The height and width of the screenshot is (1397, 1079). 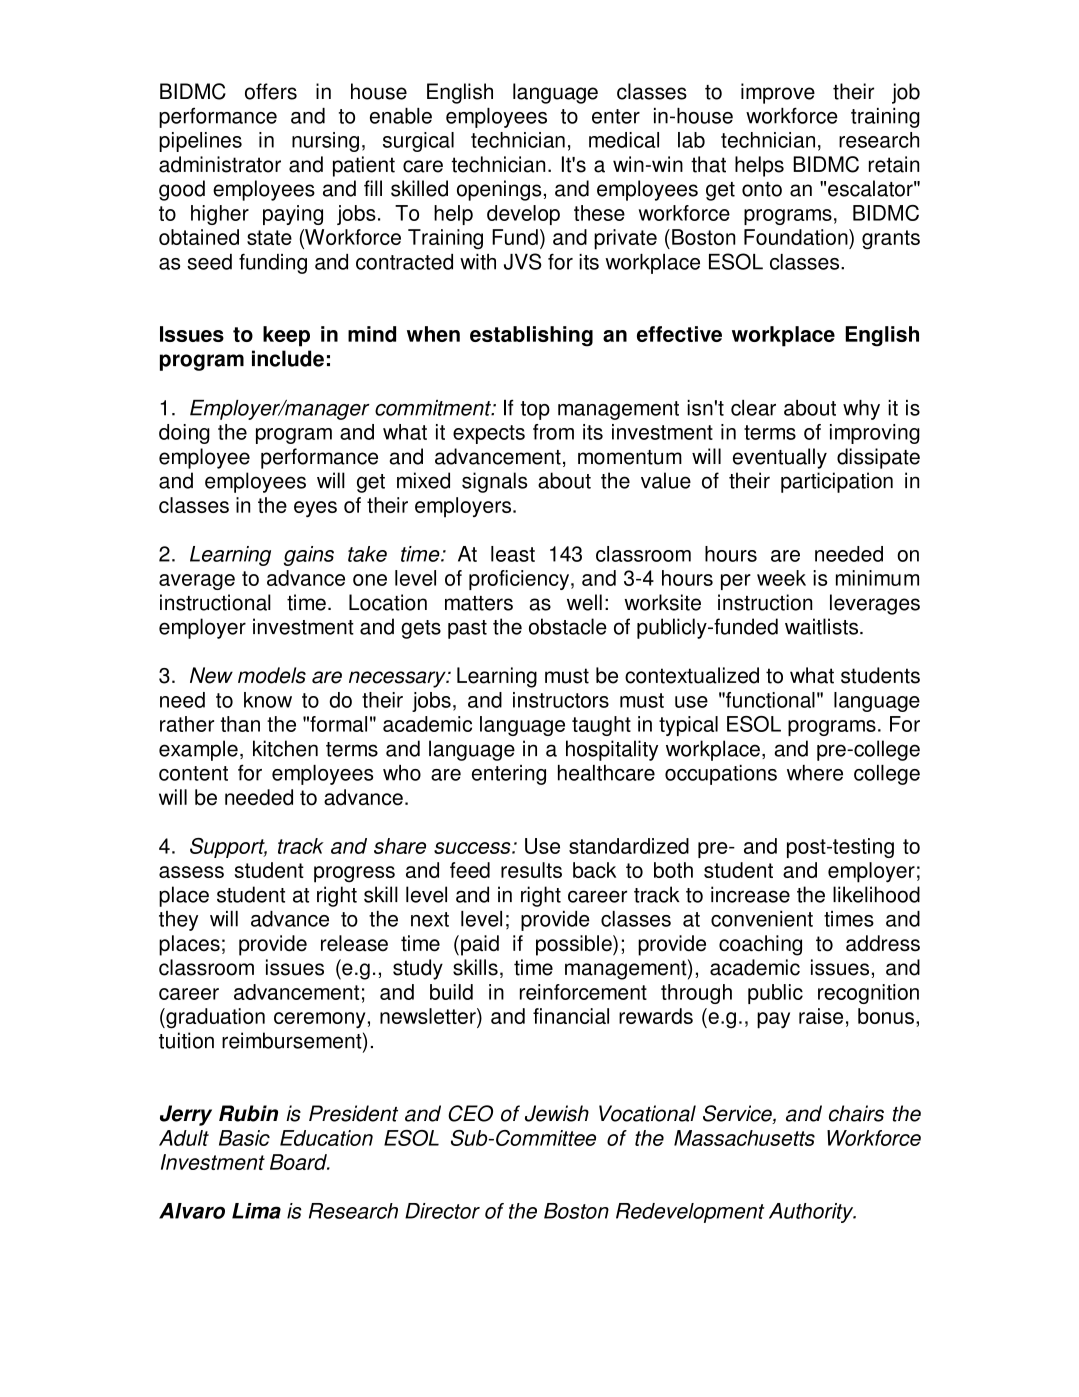 I want to click on improve, so click(x=778, y=93).
